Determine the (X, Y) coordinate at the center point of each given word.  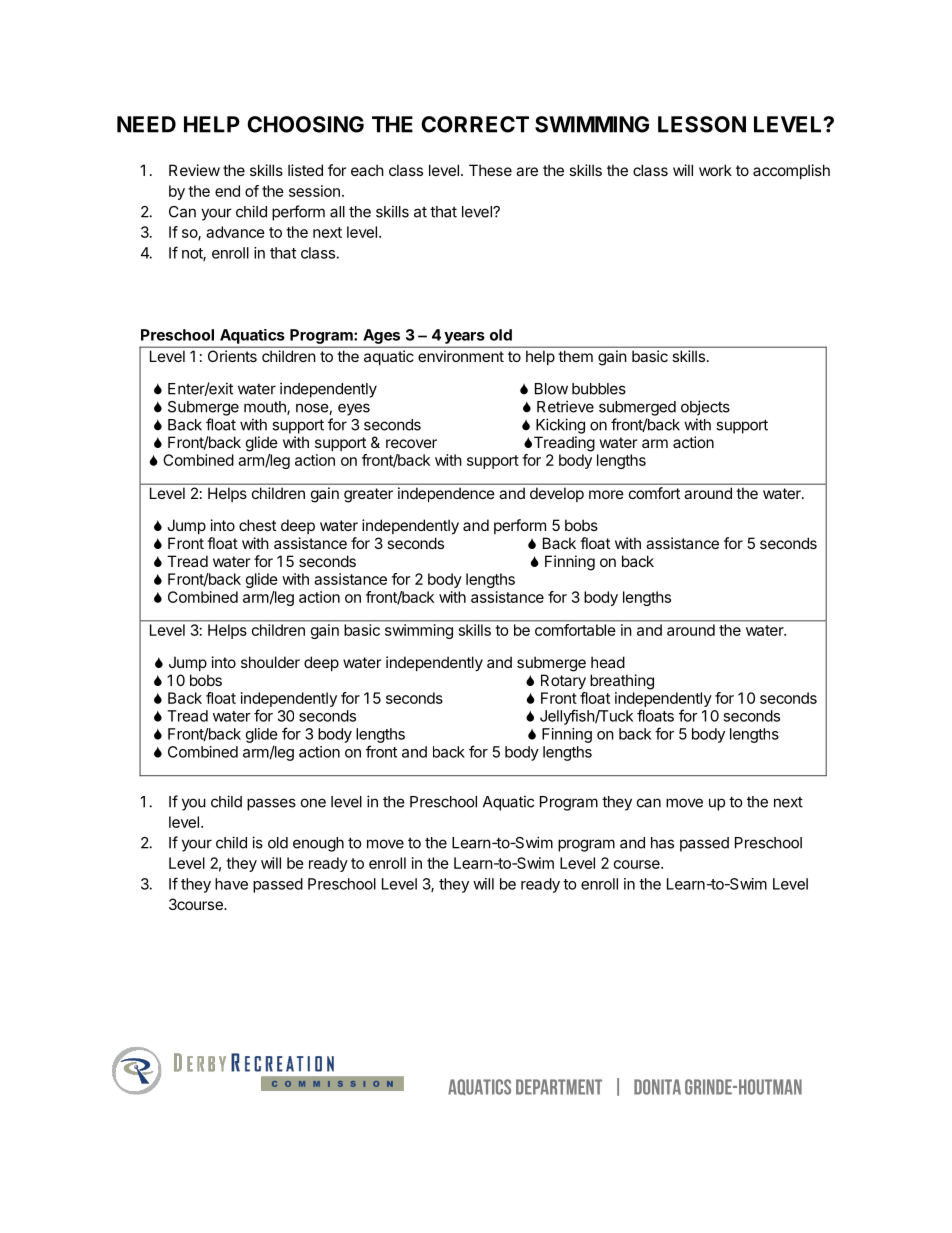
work (715, 170)
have (231, 884)
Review (194, 170)
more (606, 494)
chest (257, 525)
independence (446, 494)
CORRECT (475, 124)
